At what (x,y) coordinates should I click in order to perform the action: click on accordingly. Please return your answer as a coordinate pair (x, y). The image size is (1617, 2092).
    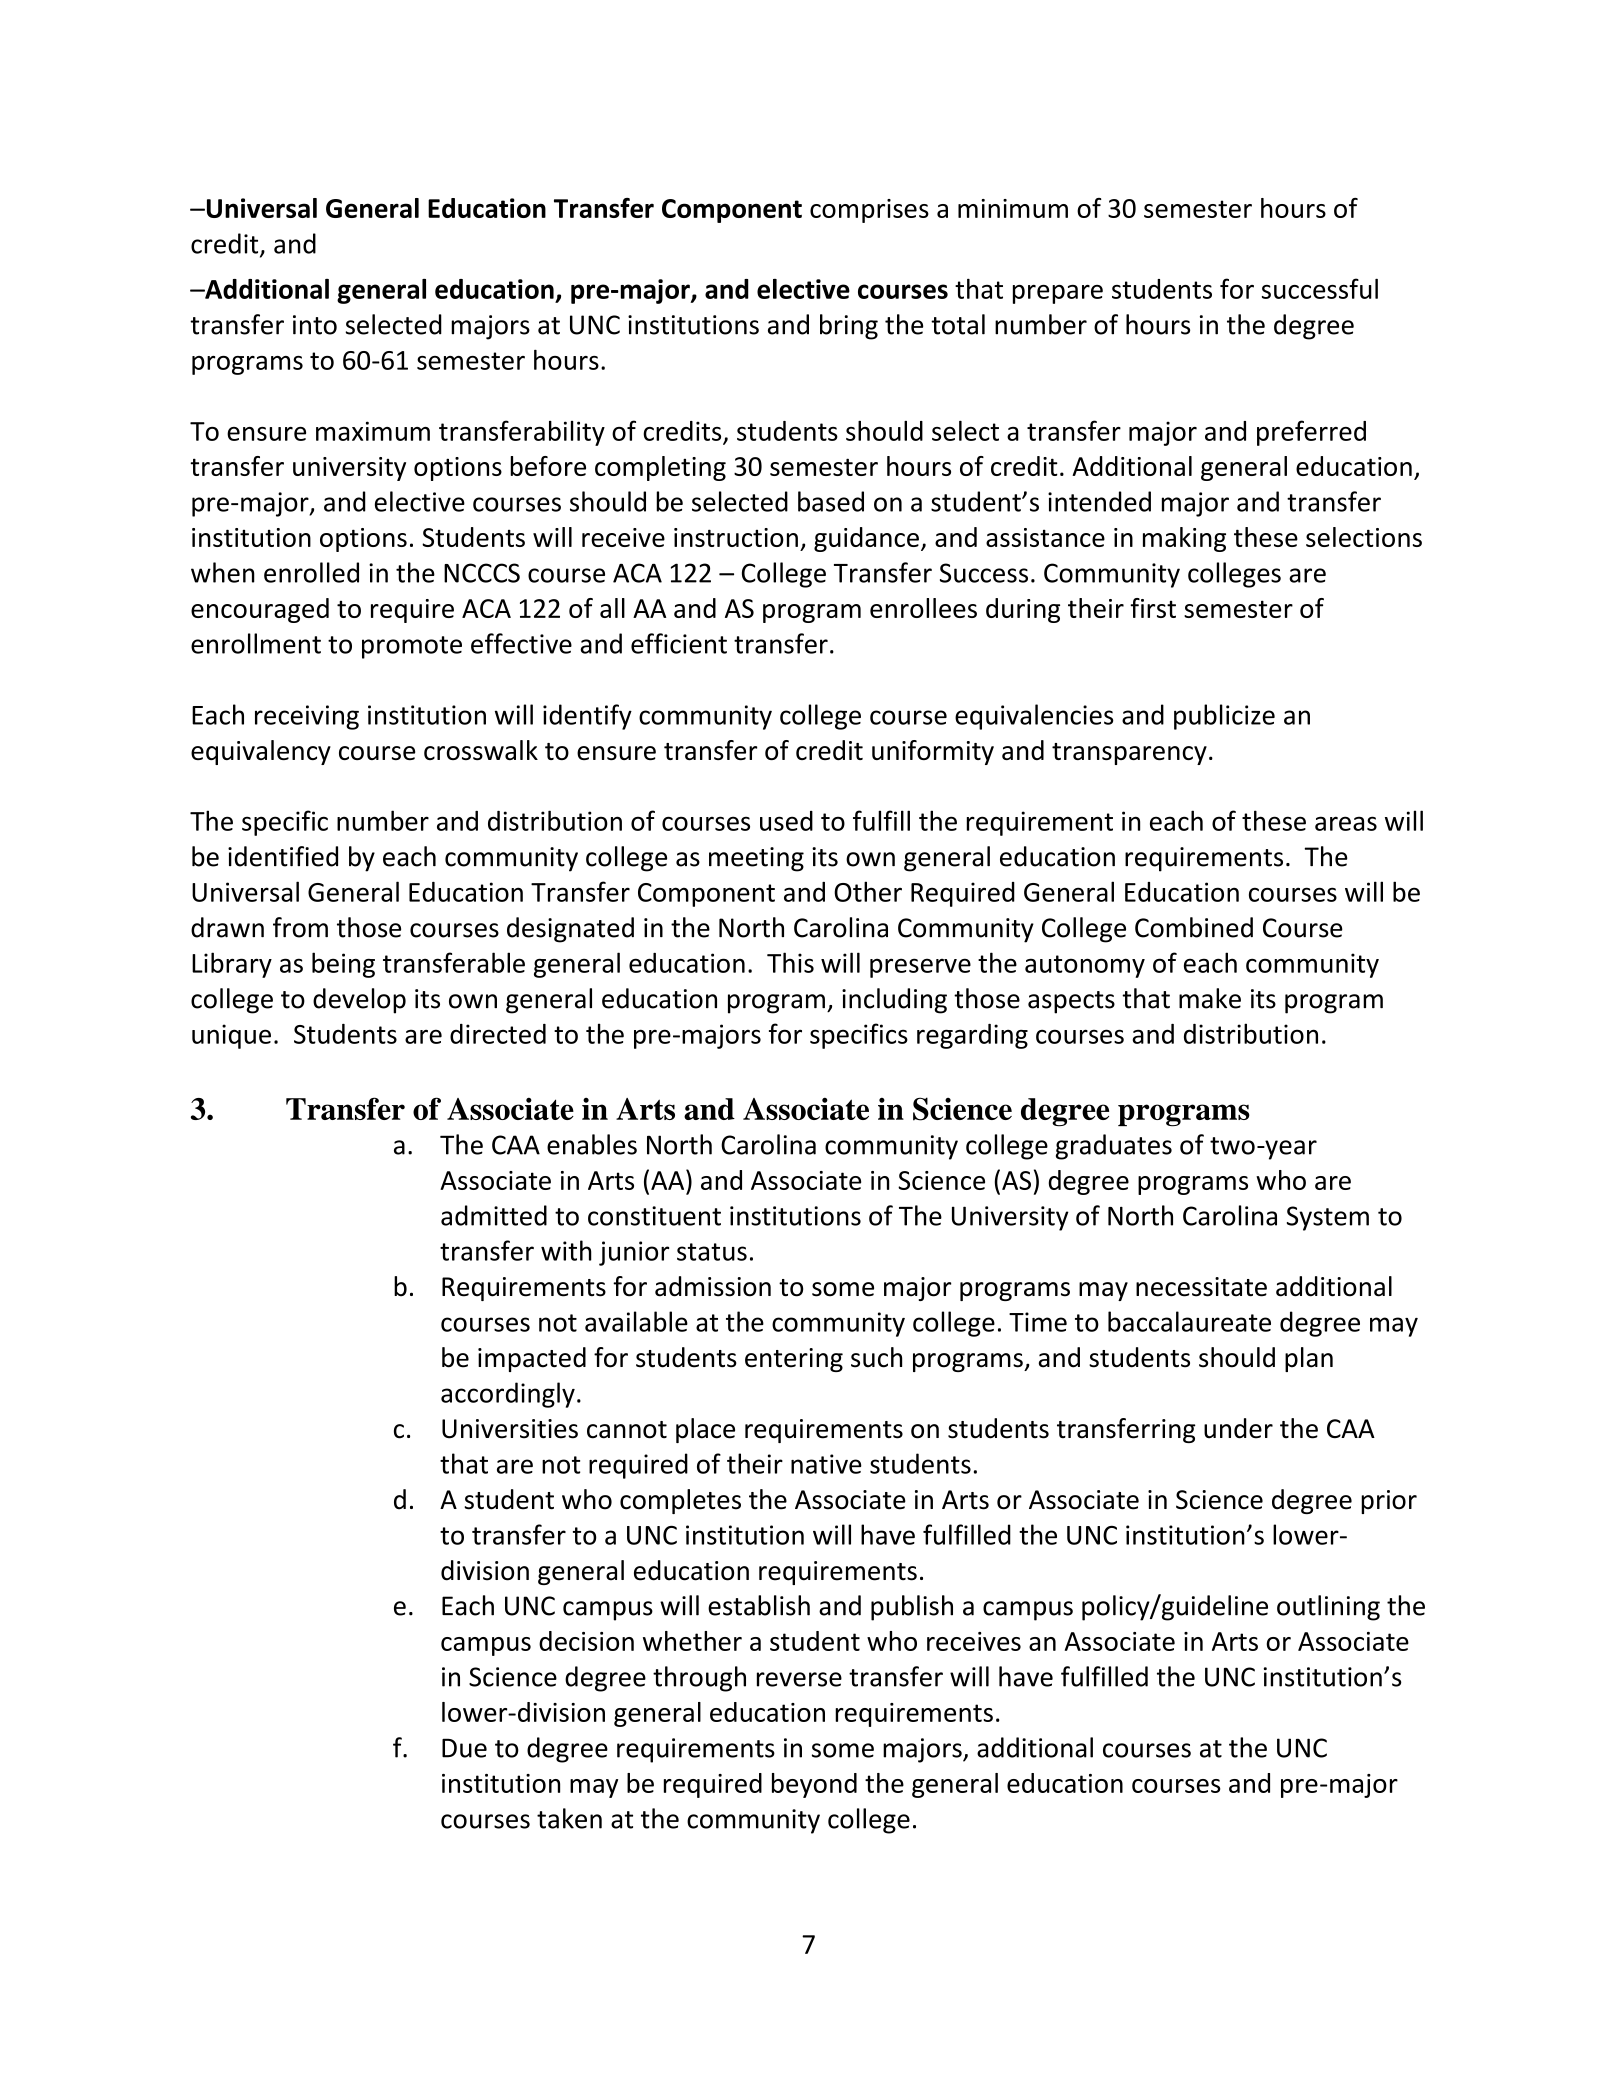
    Looking at the image, I should click on (508, 1395).
